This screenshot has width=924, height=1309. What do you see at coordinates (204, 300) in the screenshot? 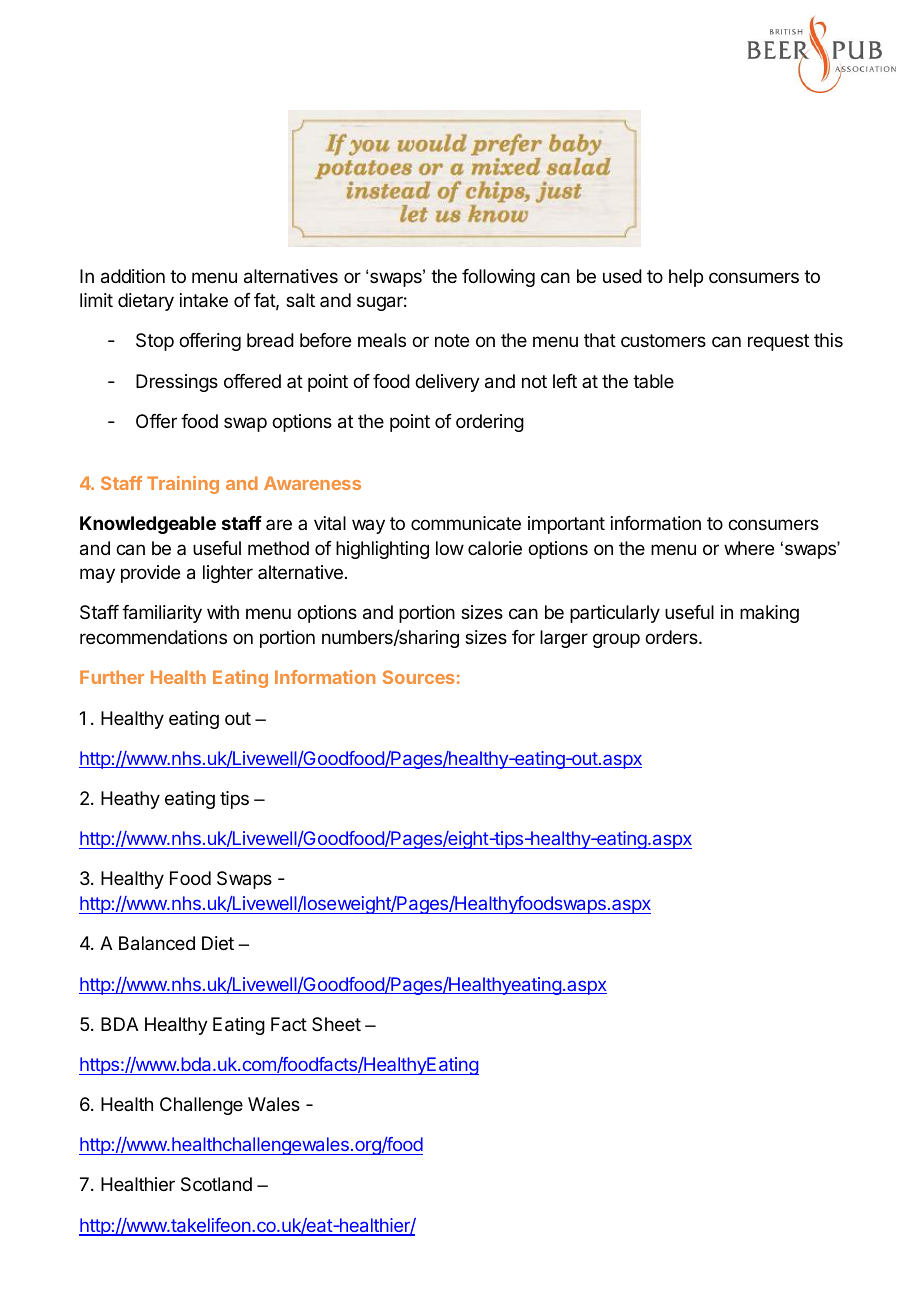
I see `intake` at bounding box center [204, 300].
